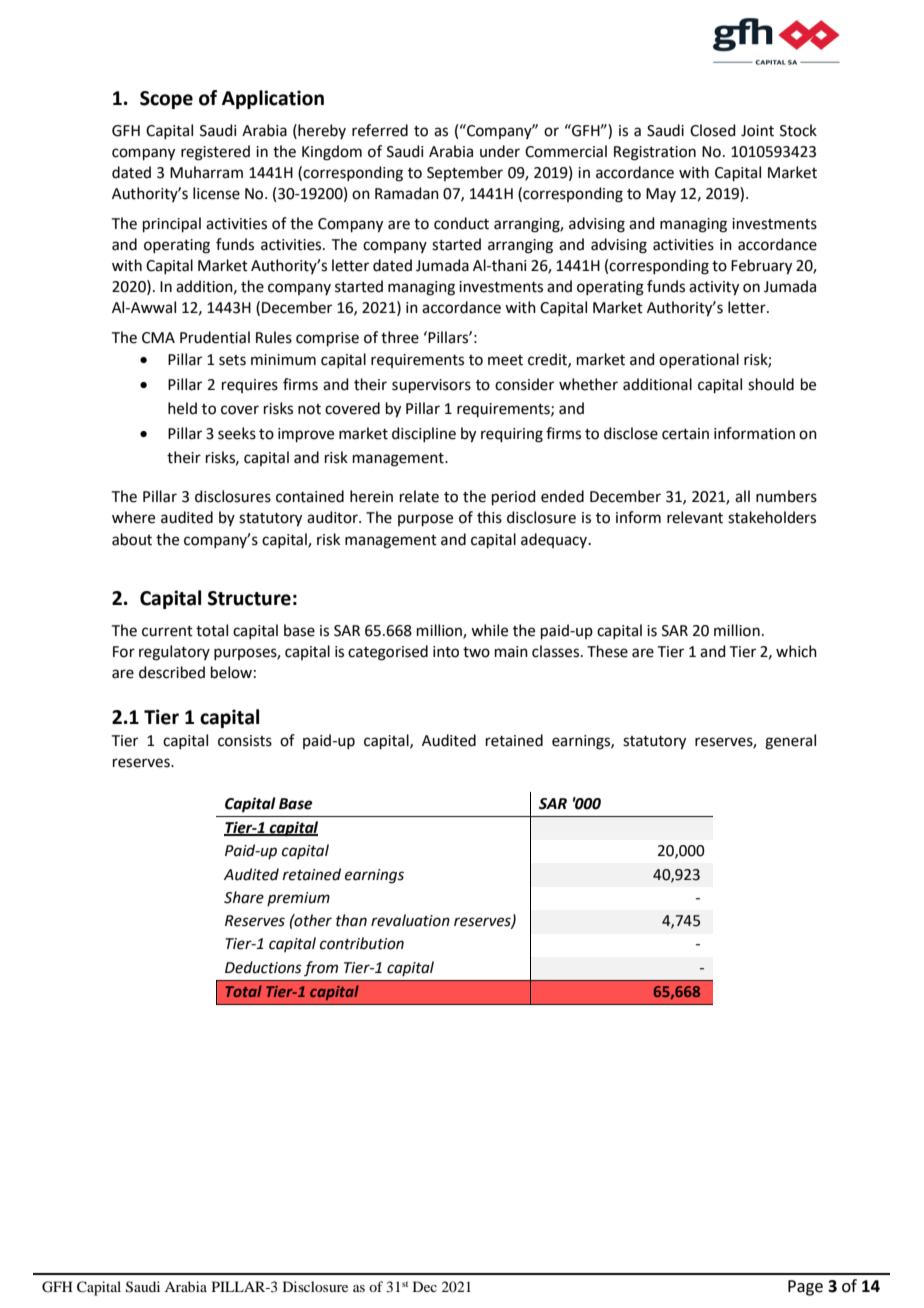  Describe the element at coordinates (410, 920) in the screenshot. I see `revaluation` at that location.
